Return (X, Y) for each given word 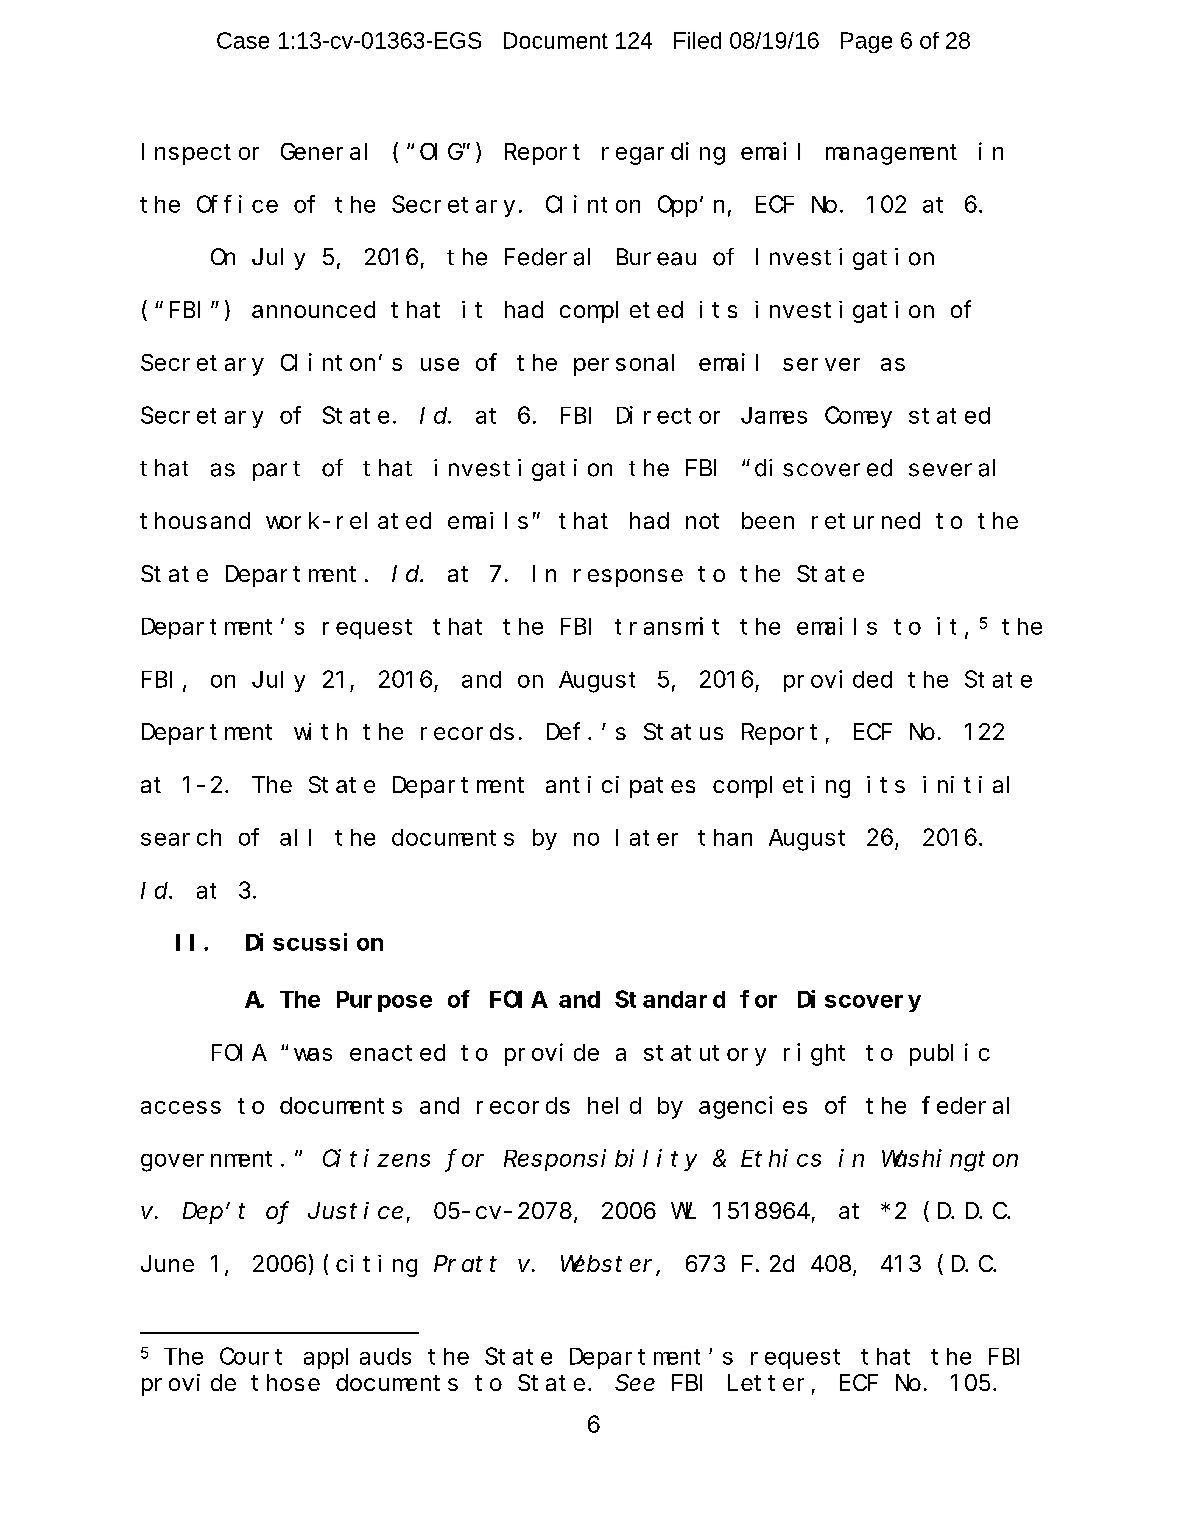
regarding (663, 153)
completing (781, 787)
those (285, 1382)
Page (866, 42)
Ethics (781, 1158)
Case (243, 40)
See (635, 1383)
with (320, 731)
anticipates (620, 787)
